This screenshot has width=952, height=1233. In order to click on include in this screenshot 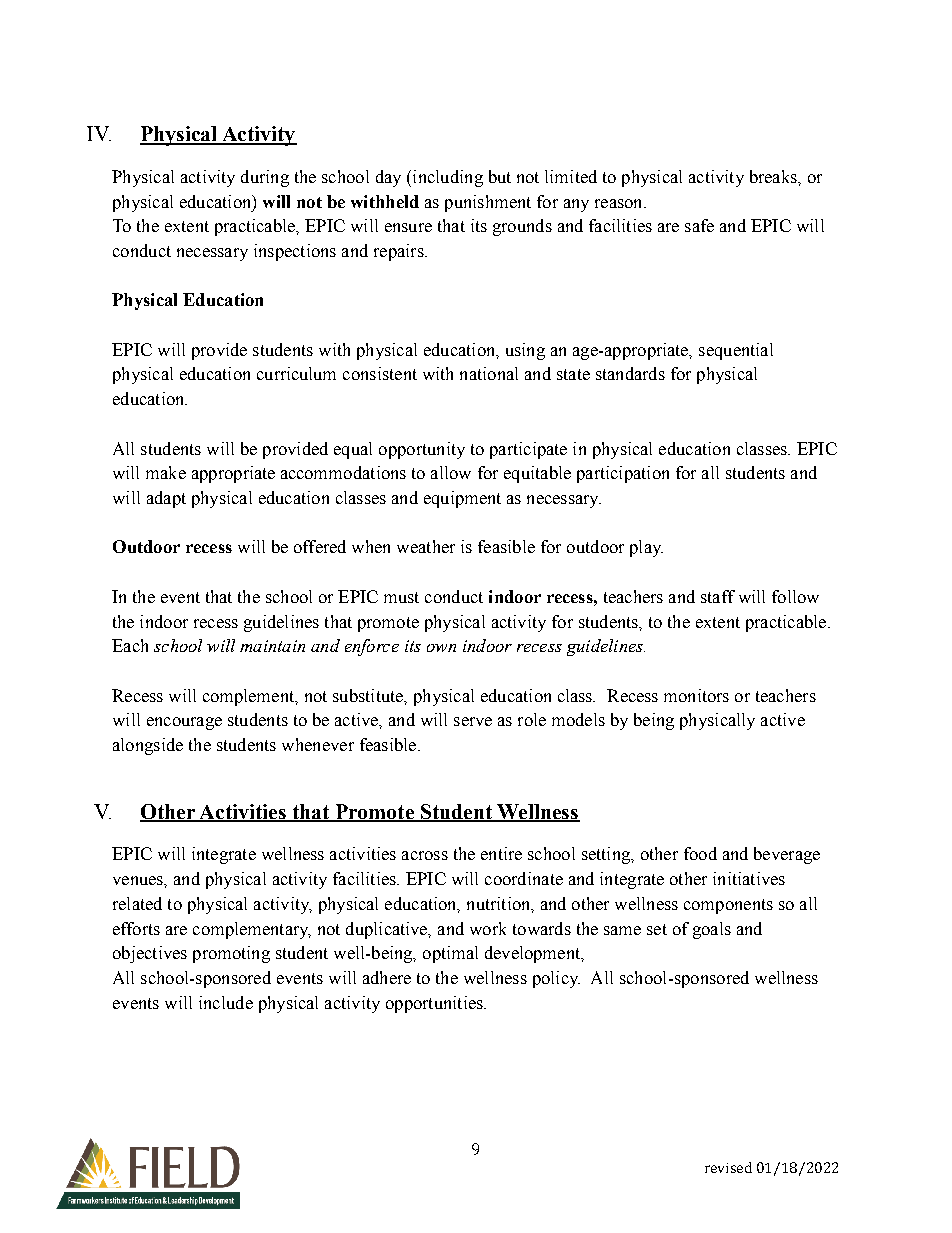, I will do `click(226, 1002)`.
